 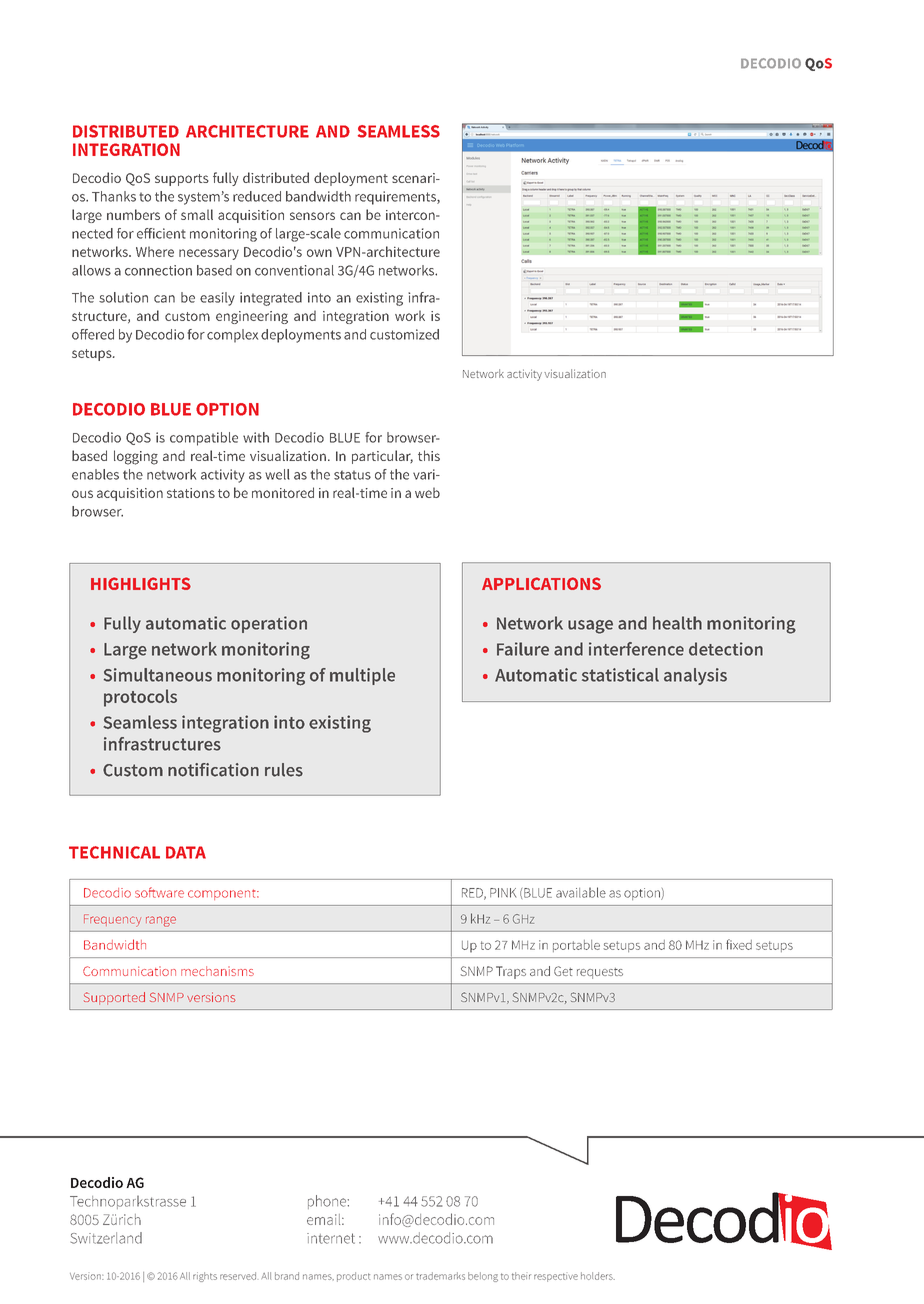 I want to click on small, so click(x=197, y=214).
